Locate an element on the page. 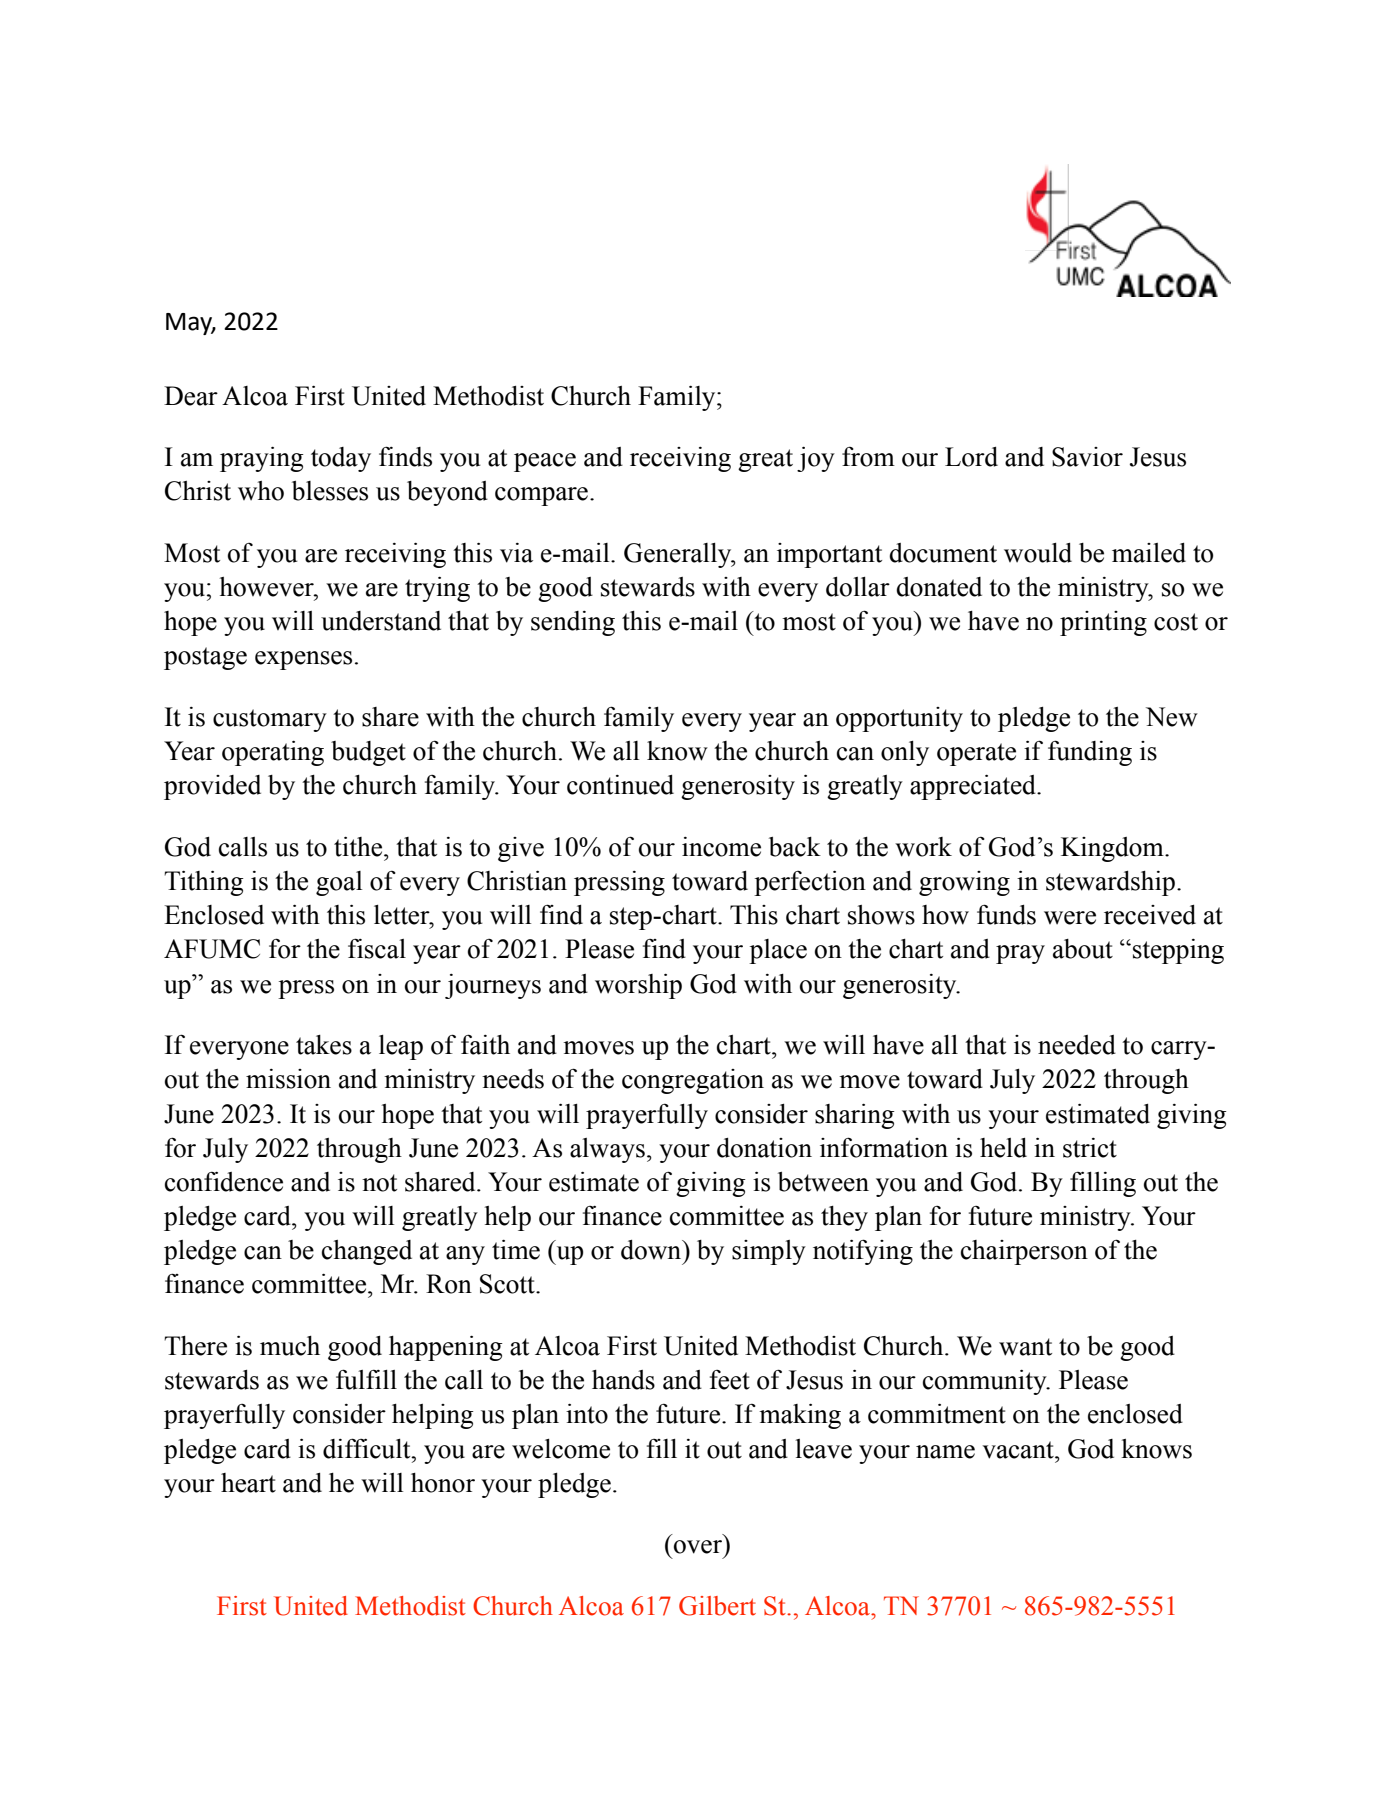  tithe is located at coordinates (359, 847).
